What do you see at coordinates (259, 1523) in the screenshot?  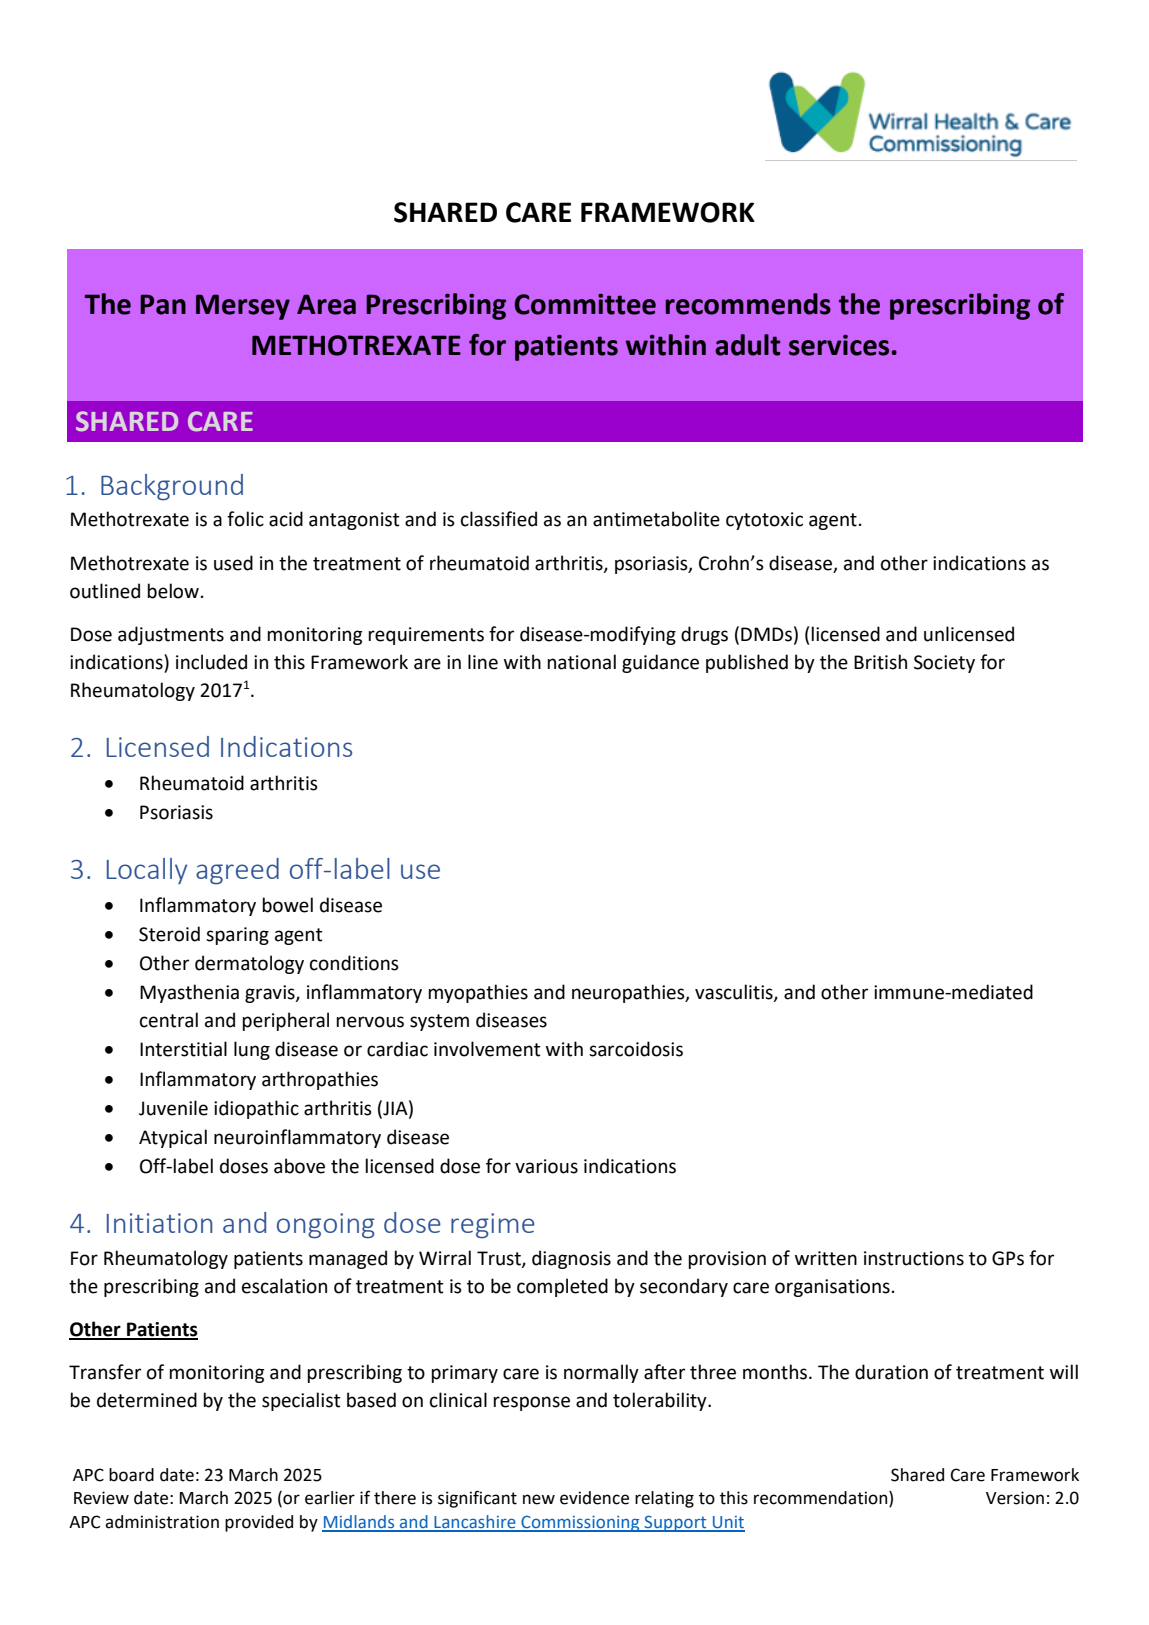 I see `provided` at bounding box center [259, 1523].
